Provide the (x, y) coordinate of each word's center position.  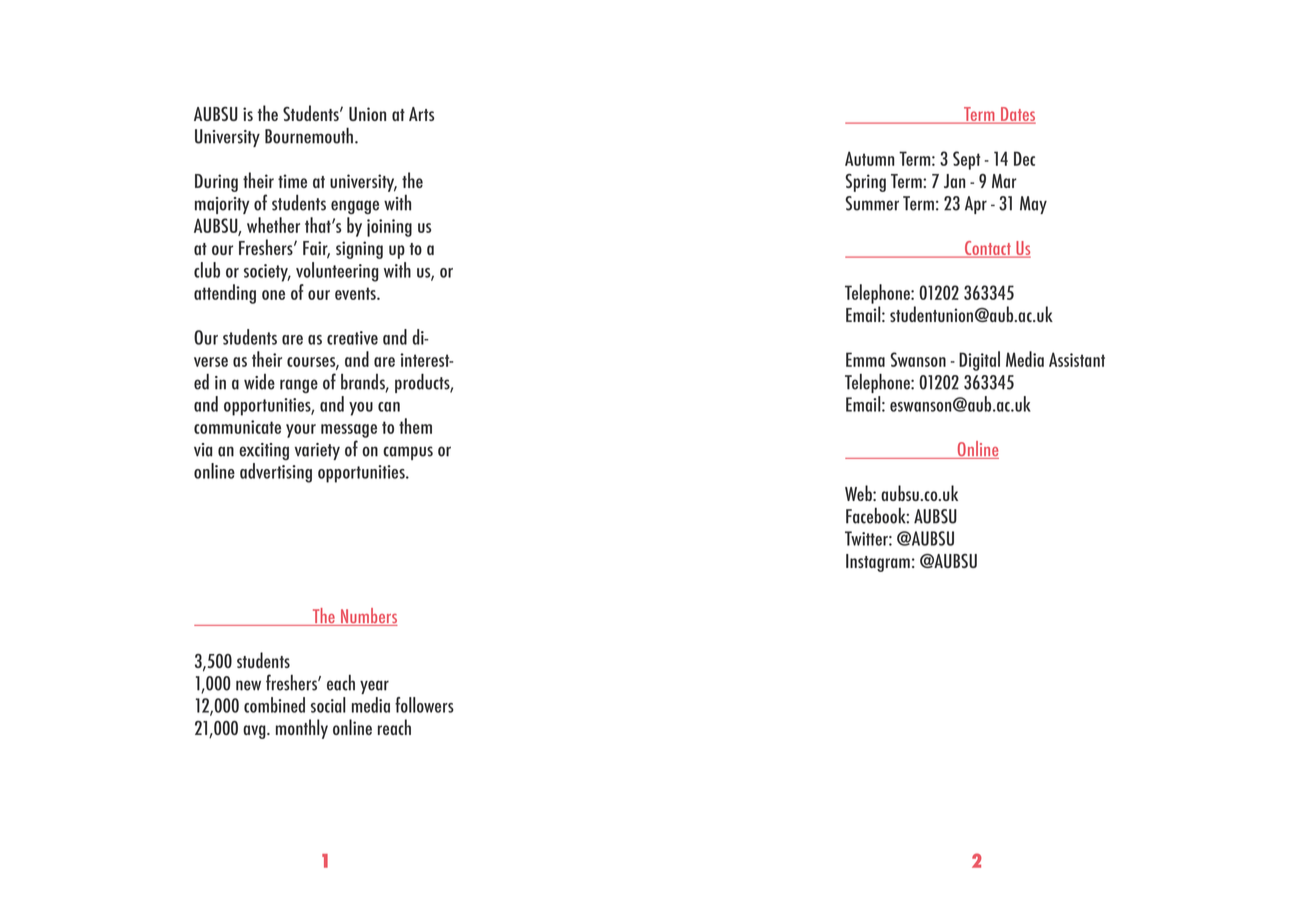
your (301, 431)
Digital (979, 361)
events (356, 293)
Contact (987, 249)
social (328, 705)
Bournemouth (310, 135)
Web (859, 493)
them (415, 426)
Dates (1017, 115)
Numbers (368, 617)
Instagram (878, 563)
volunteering (337, 272)
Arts (421, 114)
